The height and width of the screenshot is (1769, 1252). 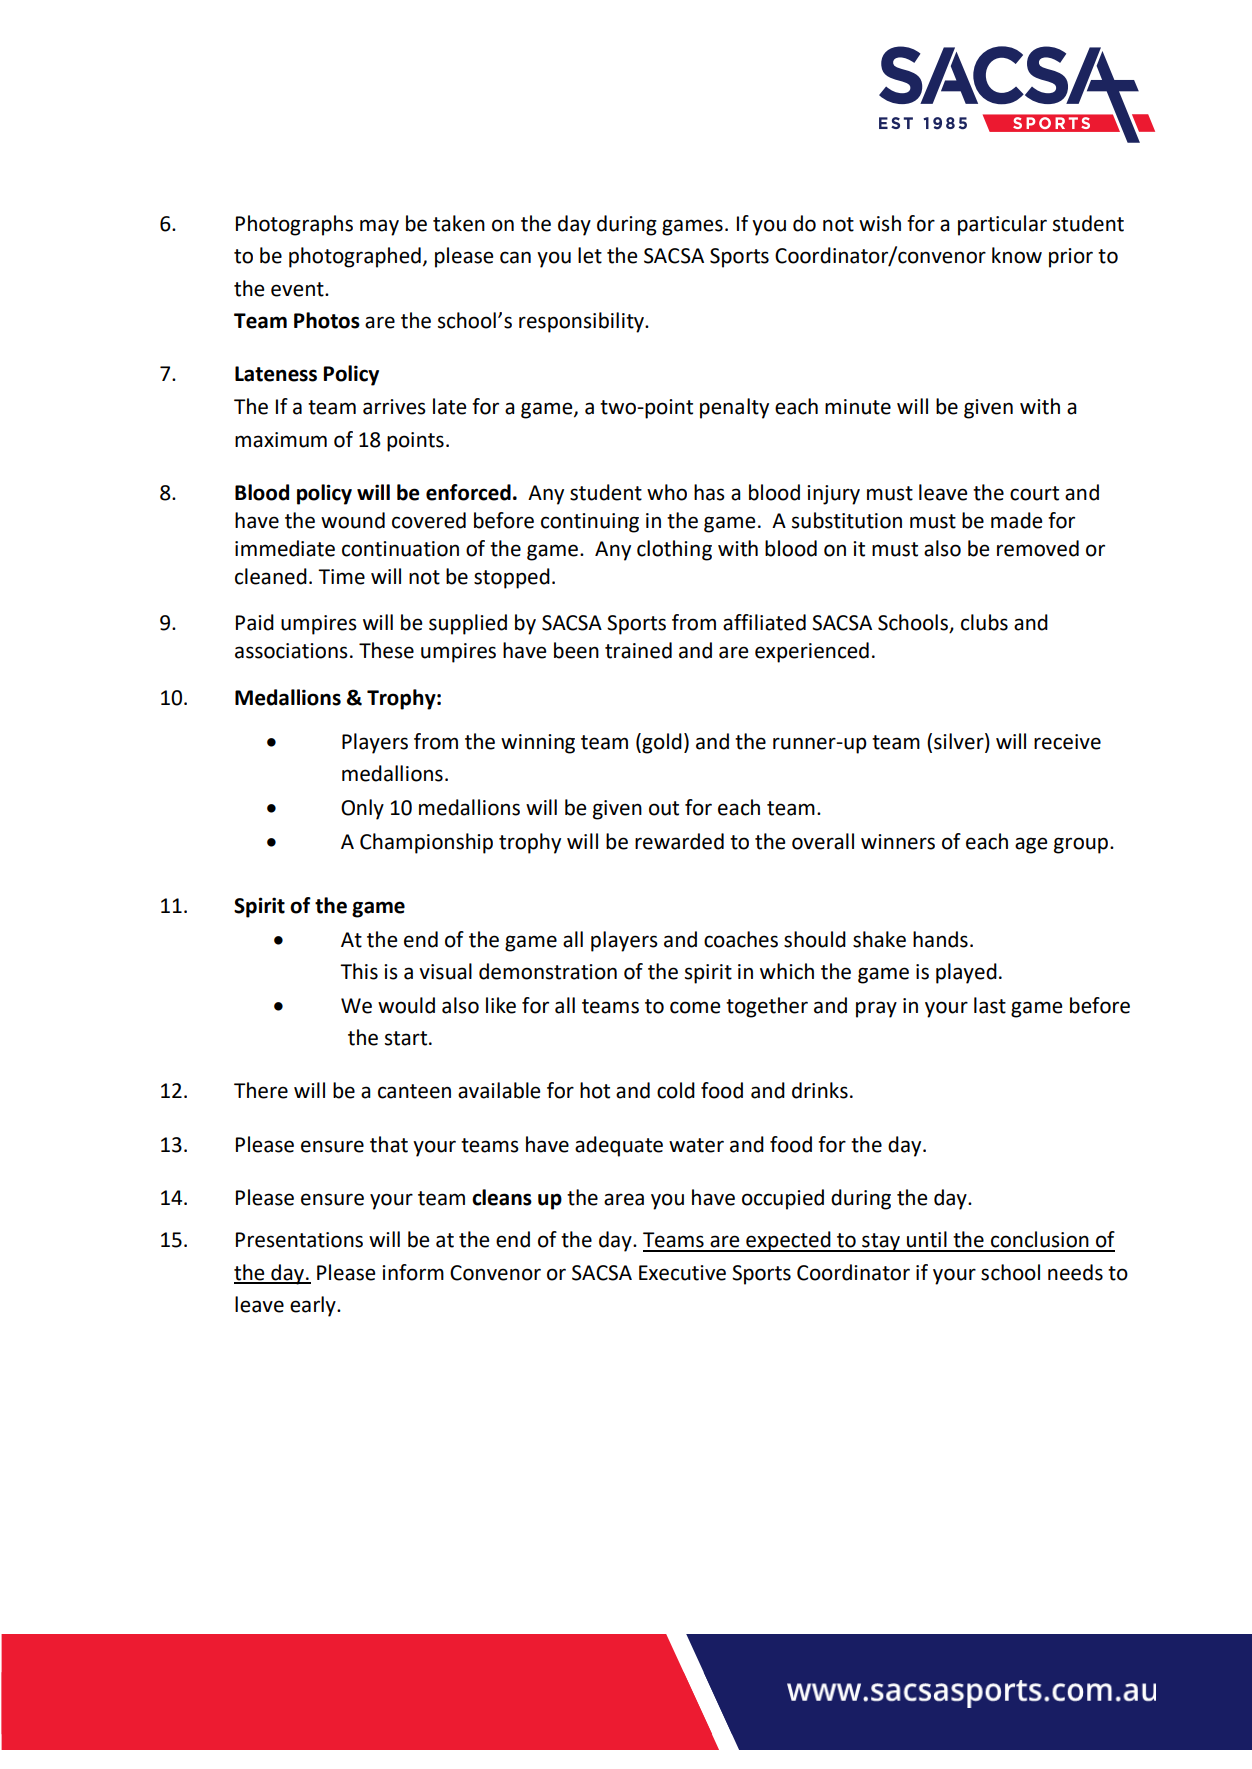 What do you see at coordinates (1075, 1272) in the screenshot?
I see `needs` at bounding box center [1075, 1272].
